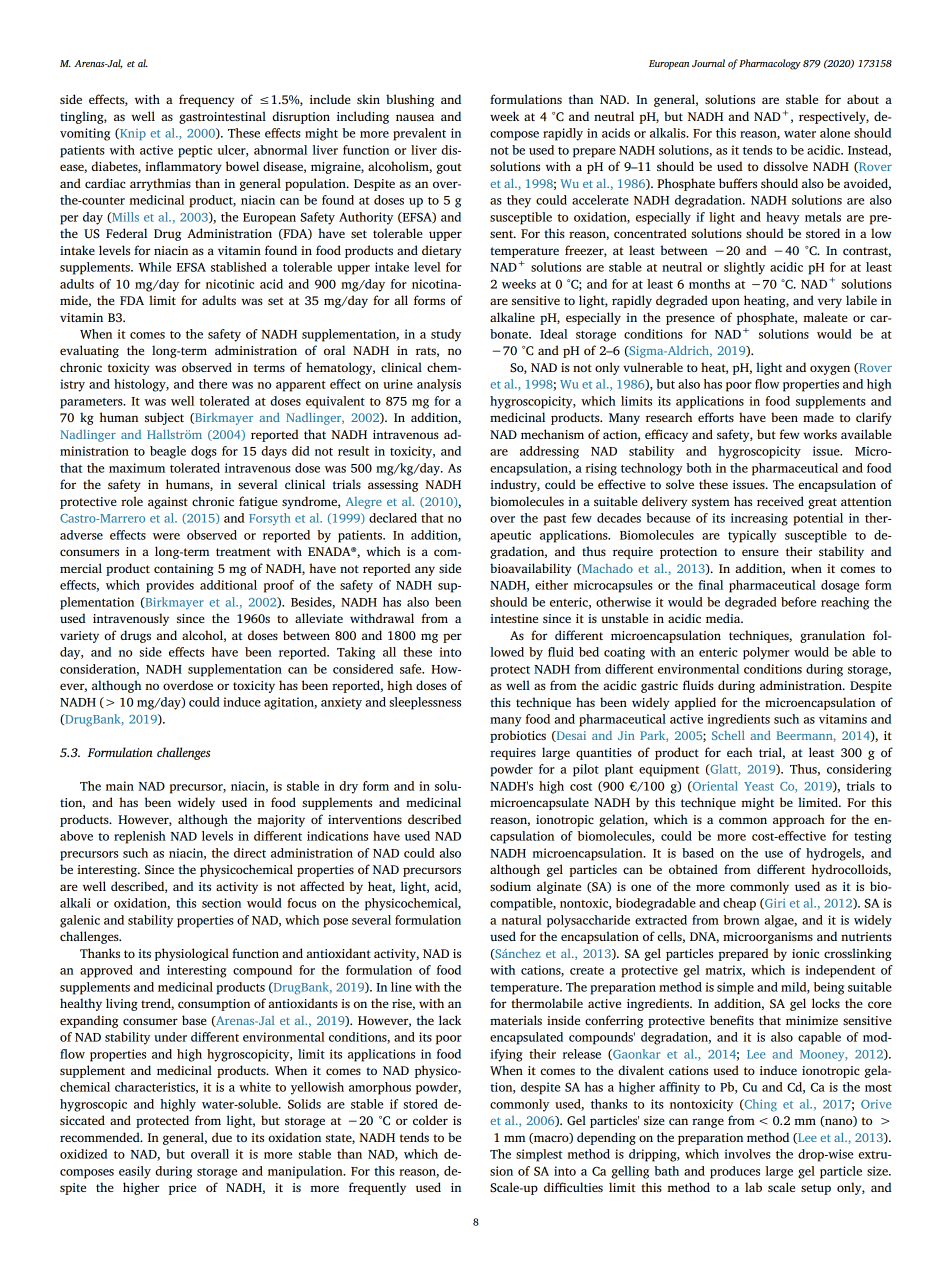 Image resolution: width=952 pixels, height=1270 pixels. Describe the element at coordinates (182, 1189) in the image. I see `price` at that location.
